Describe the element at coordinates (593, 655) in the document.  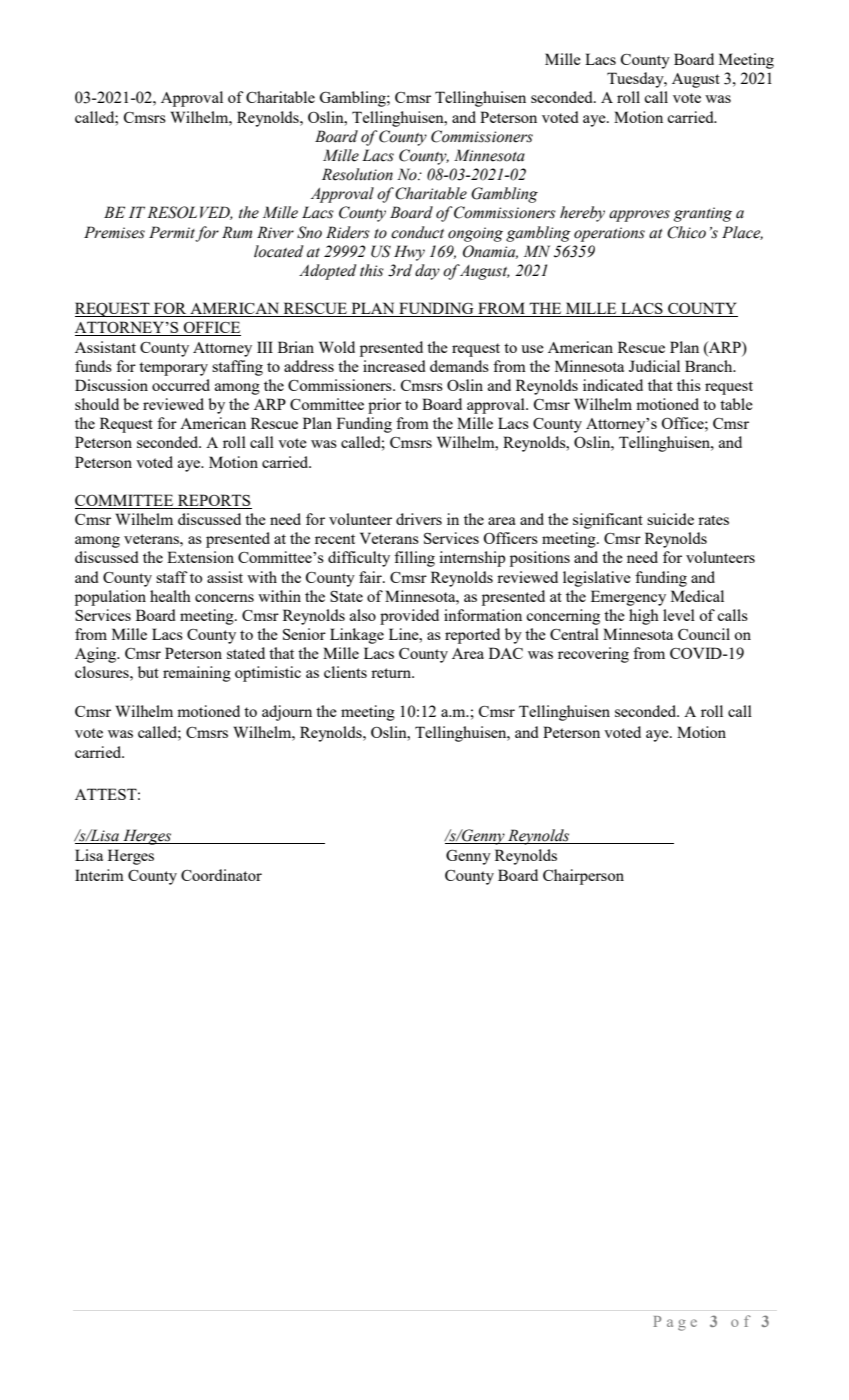
I see `recovering` at that location.
